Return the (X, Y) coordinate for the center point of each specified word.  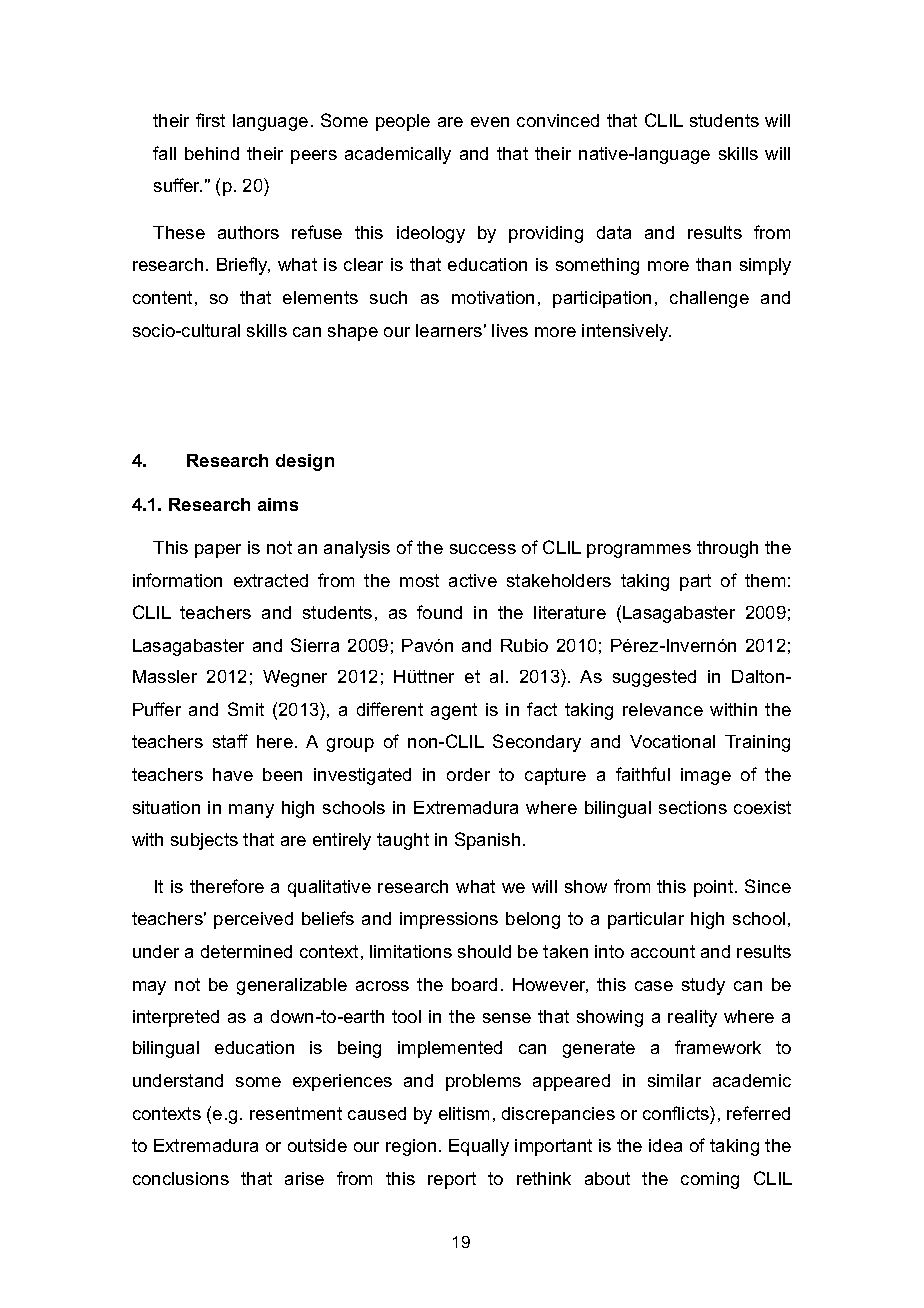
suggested (654, 678)
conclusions (181, 1178)
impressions (449, 920)
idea (665, 1145)
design (305, 462)
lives (510, 330)
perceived (253, 920)
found (439, 612)
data (614, 232)
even (490, 122)
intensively (626, 332)
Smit (246, 709)
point (715, 888)
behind (212, 153)
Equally (479, 1147)
